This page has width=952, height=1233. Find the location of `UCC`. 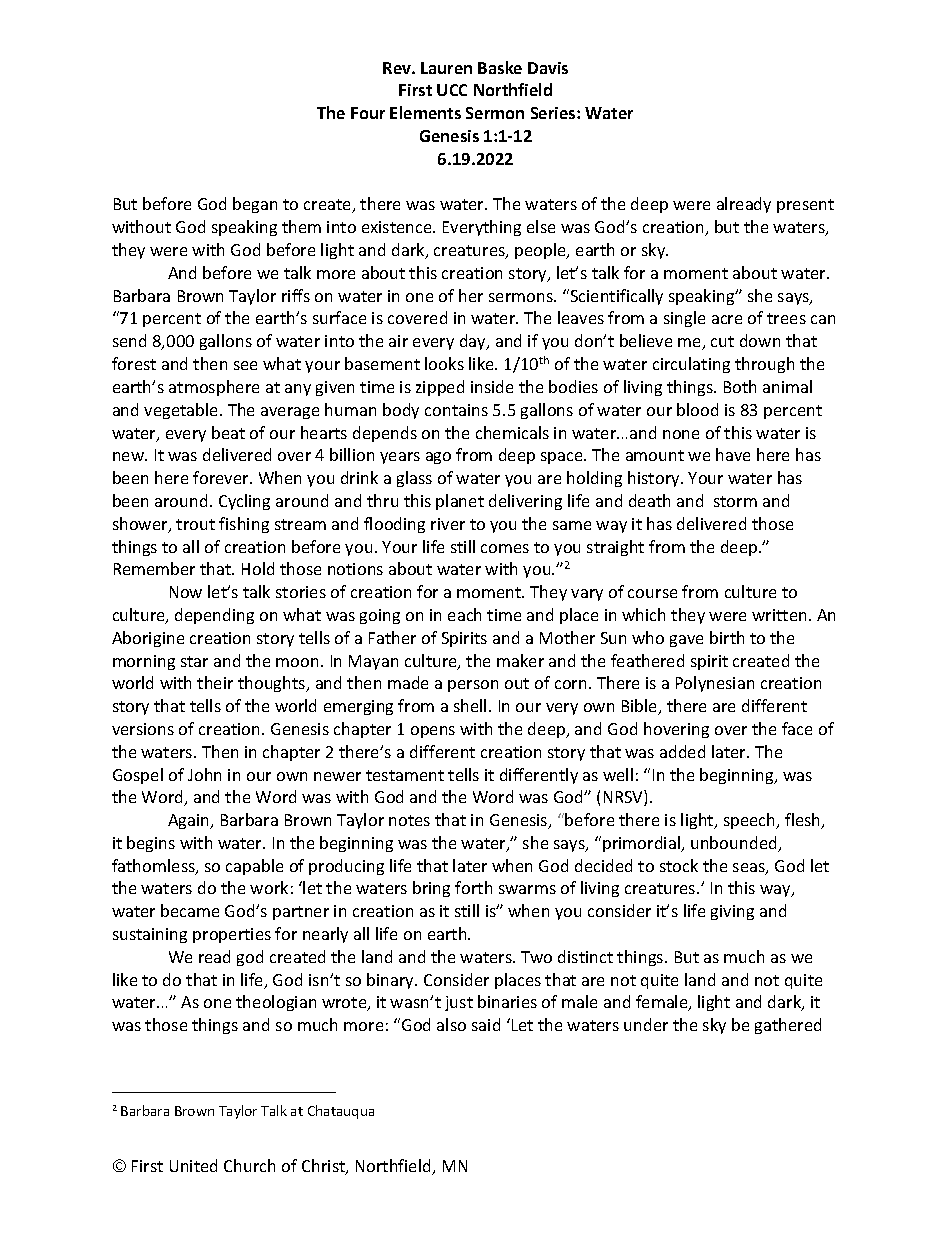

UCC is located at coordinates (452, 90).
